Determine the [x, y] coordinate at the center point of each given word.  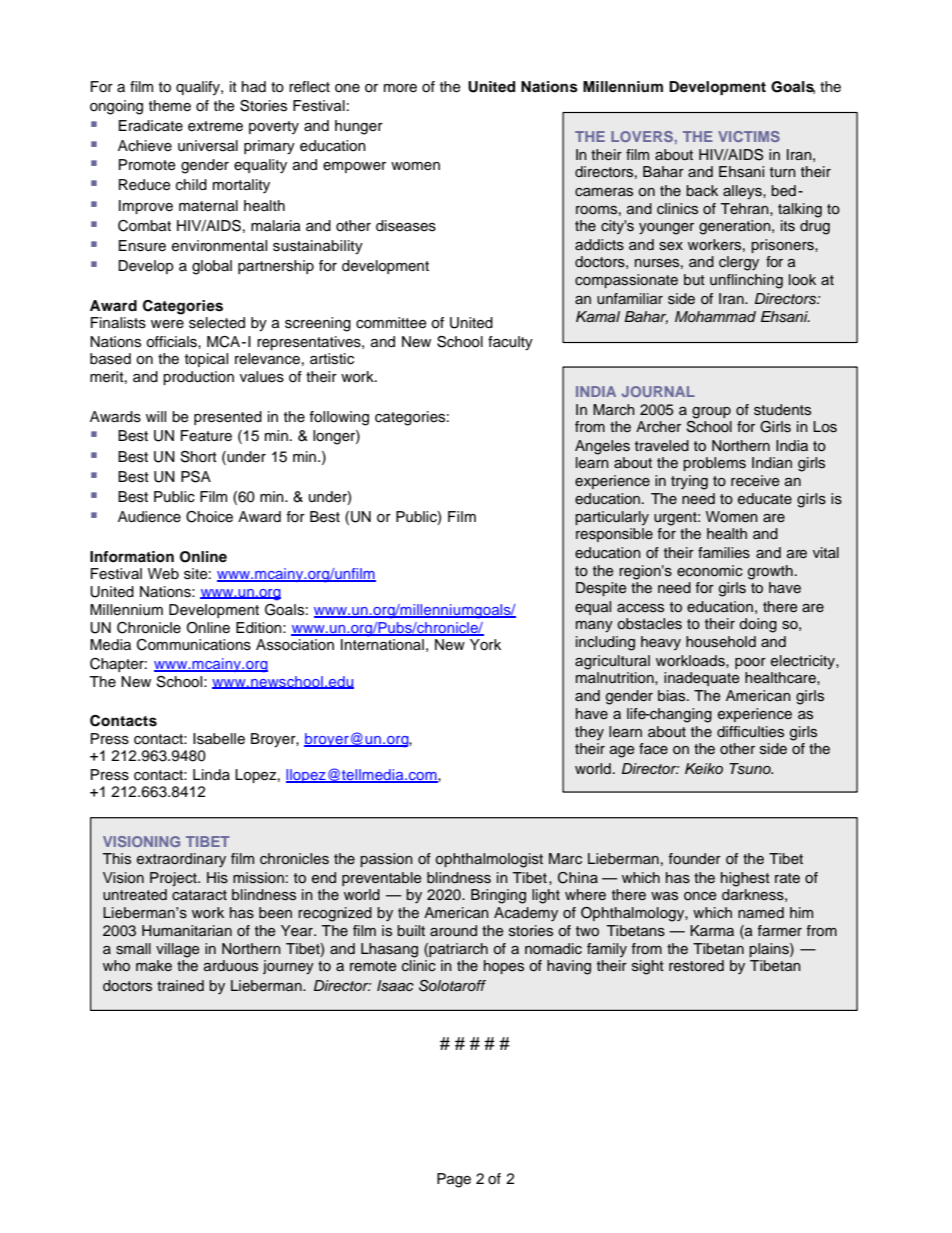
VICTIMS [749, 136]
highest [745, 879]
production [198, 378]
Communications [194, 645]
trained [180, 986]
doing [758, 625]
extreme [215, 126]
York [485, 645]
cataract [199, 895]
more [400, 88]
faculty [510, 343]
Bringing [498, 896]
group [711, 413]
